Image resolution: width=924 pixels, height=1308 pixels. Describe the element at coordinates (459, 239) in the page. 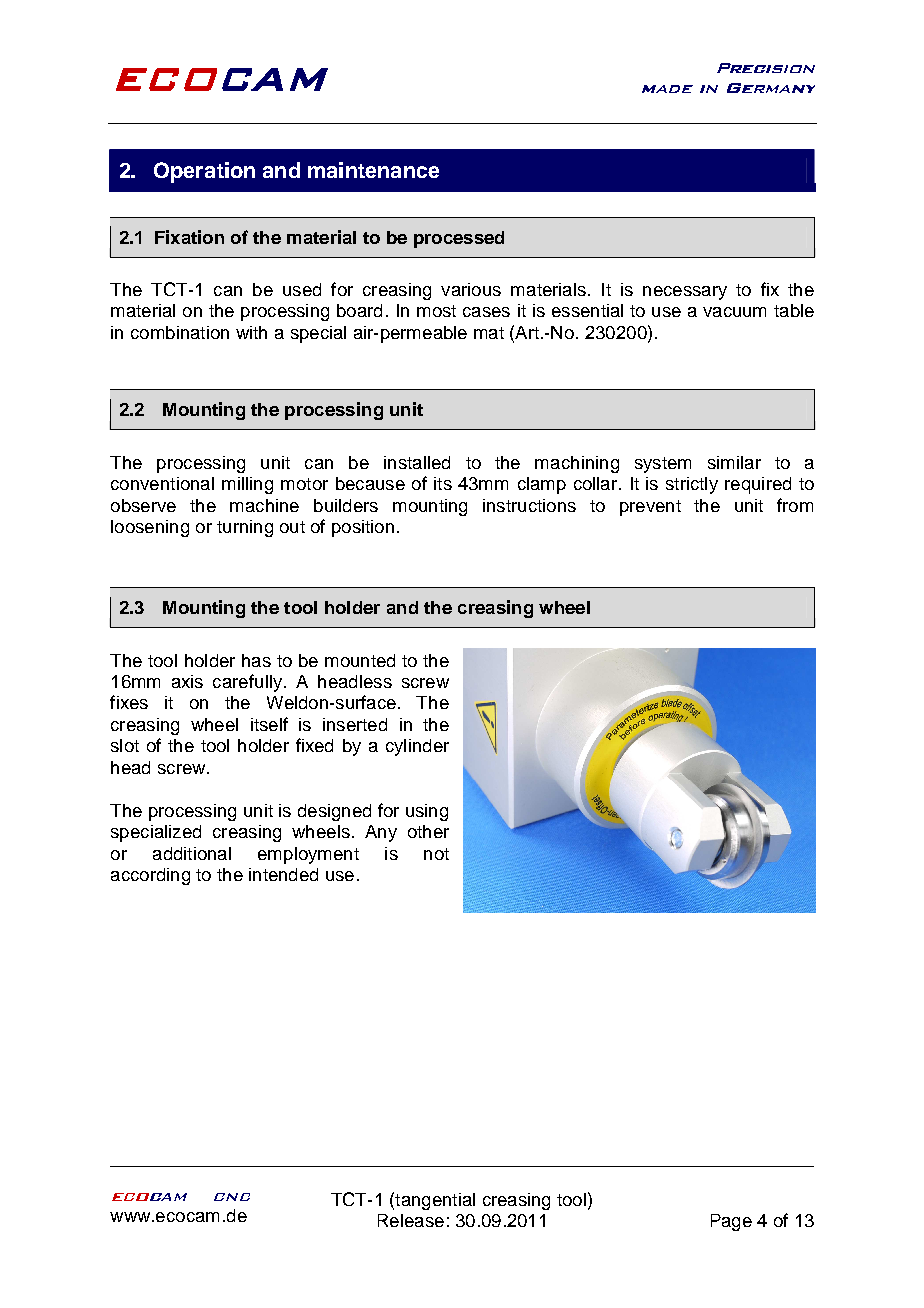

I see `processed` at that location.
